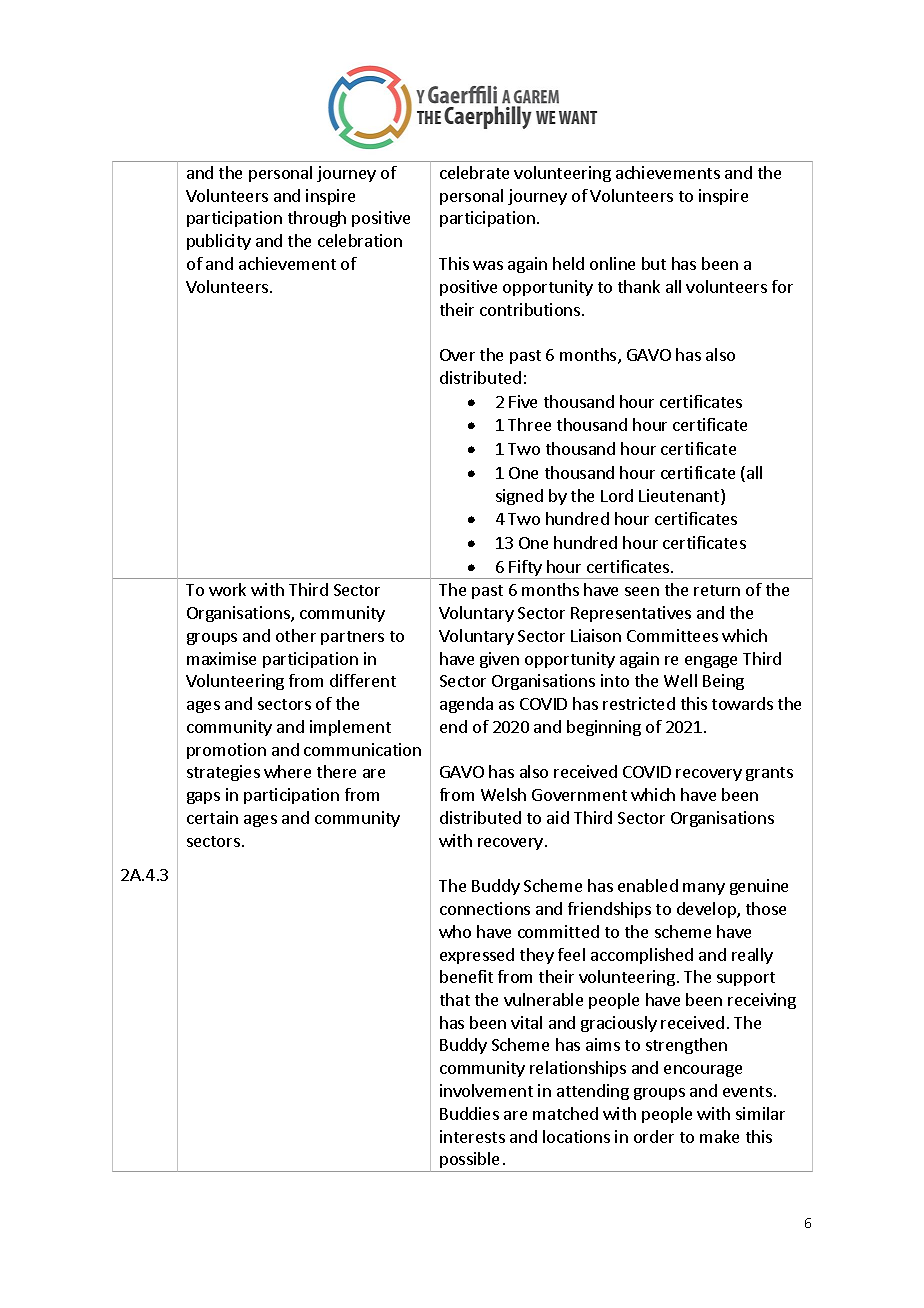 The height and width of the screenshot is (1308, 924). What do you see at coordinates (474, 172) in the screenshot?
I see `celebrate` at bounding box center [474, 172].
